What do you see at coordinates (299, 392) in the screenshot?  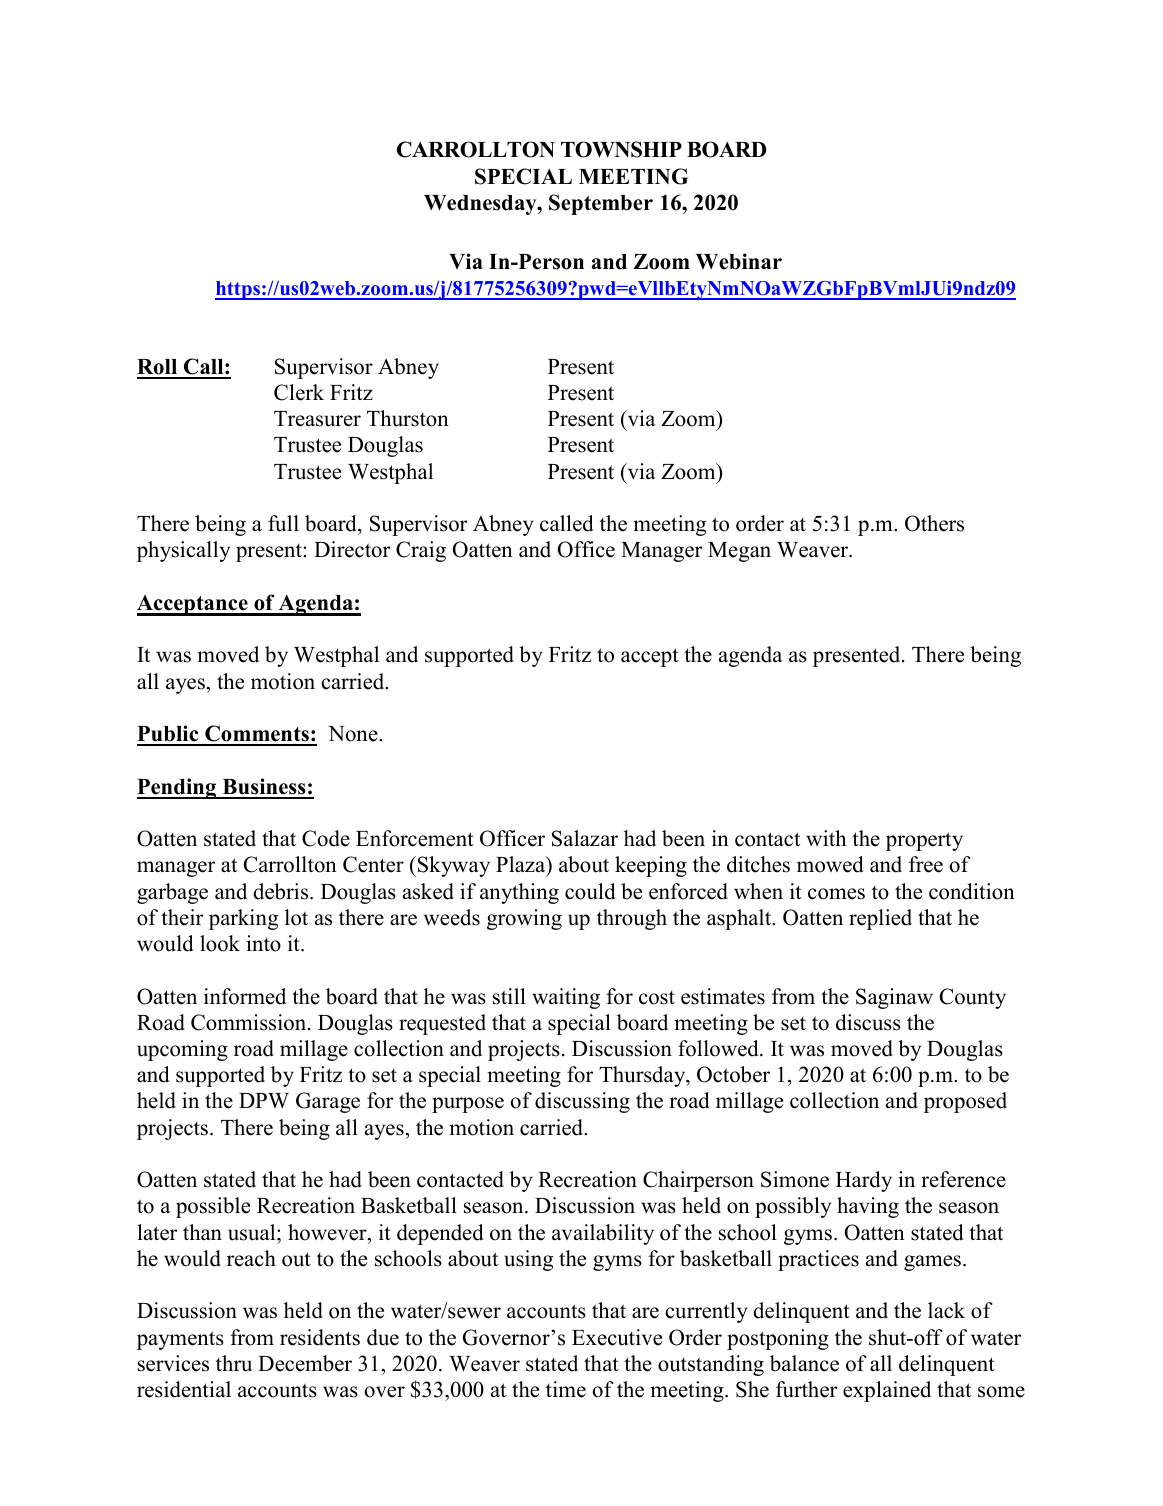 I see `Clerk` at bounding box center [299, 392].
